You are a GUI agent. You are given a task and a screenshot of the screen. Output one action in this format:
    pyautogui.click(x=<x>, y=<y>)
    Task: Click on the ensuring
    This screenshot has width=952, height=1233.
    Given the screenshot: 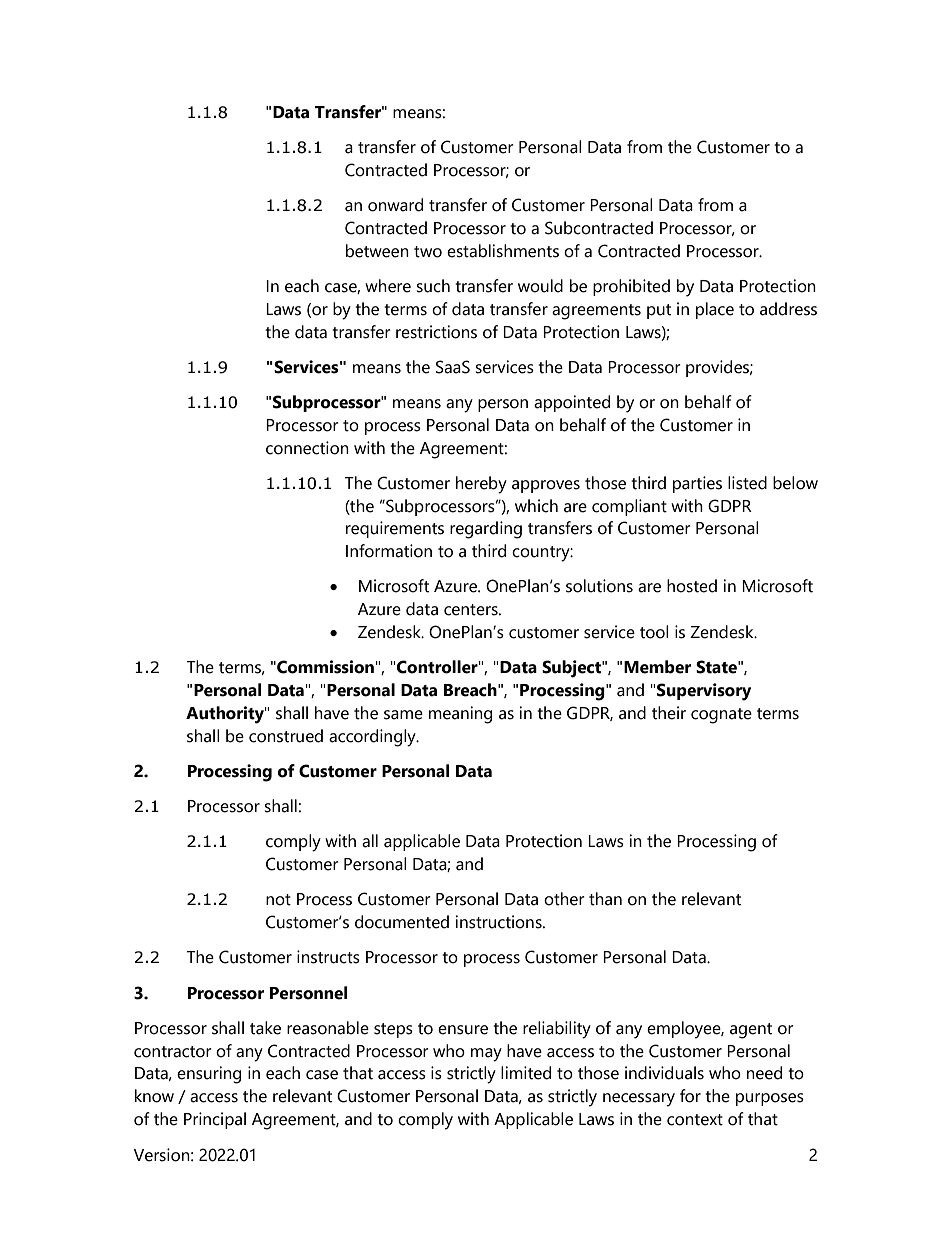 What is the action you would take?
    pyautogui.click(x=209, y=1075)
